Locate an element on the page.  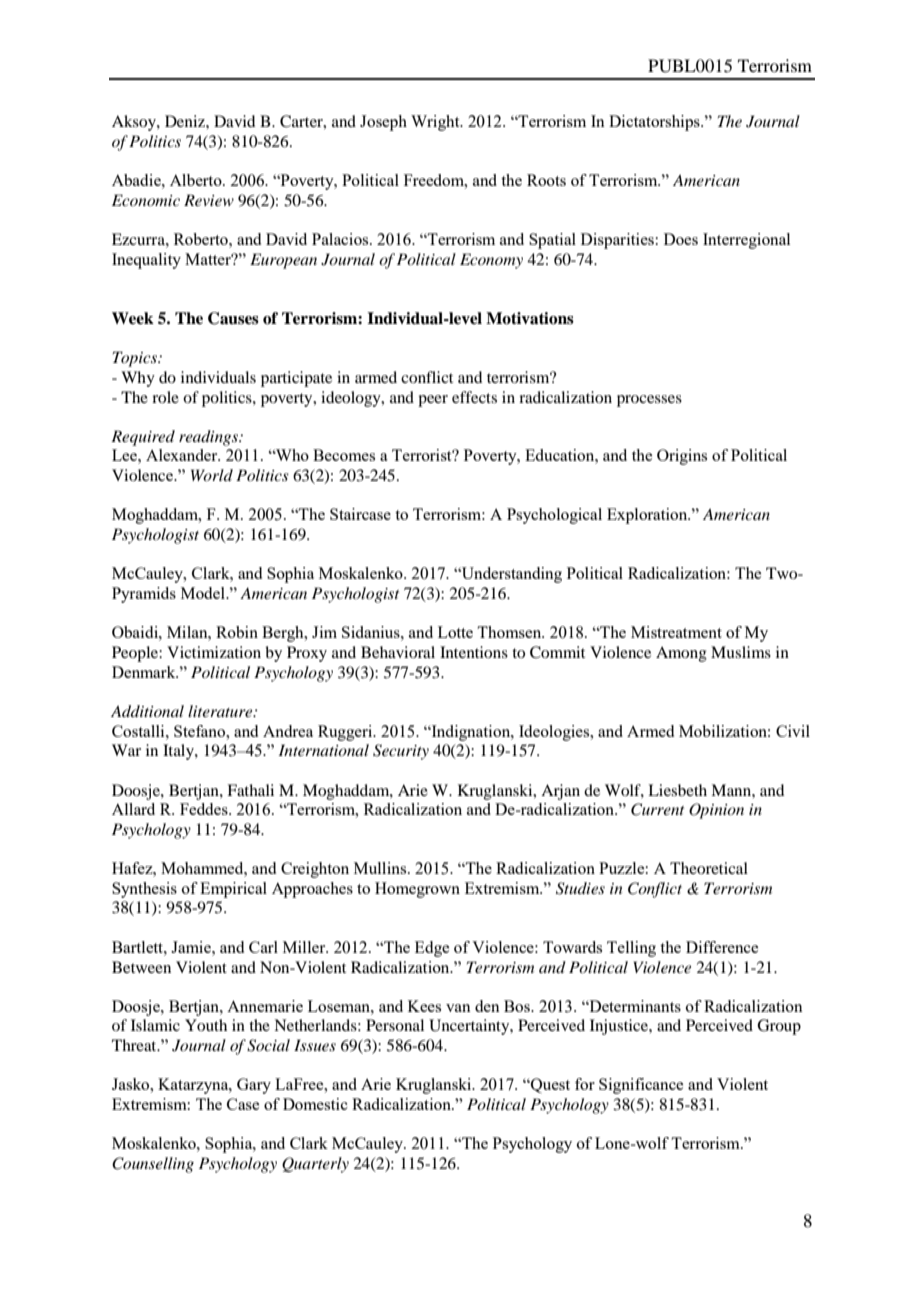
Quest is located at coordinates (549, 1085).
